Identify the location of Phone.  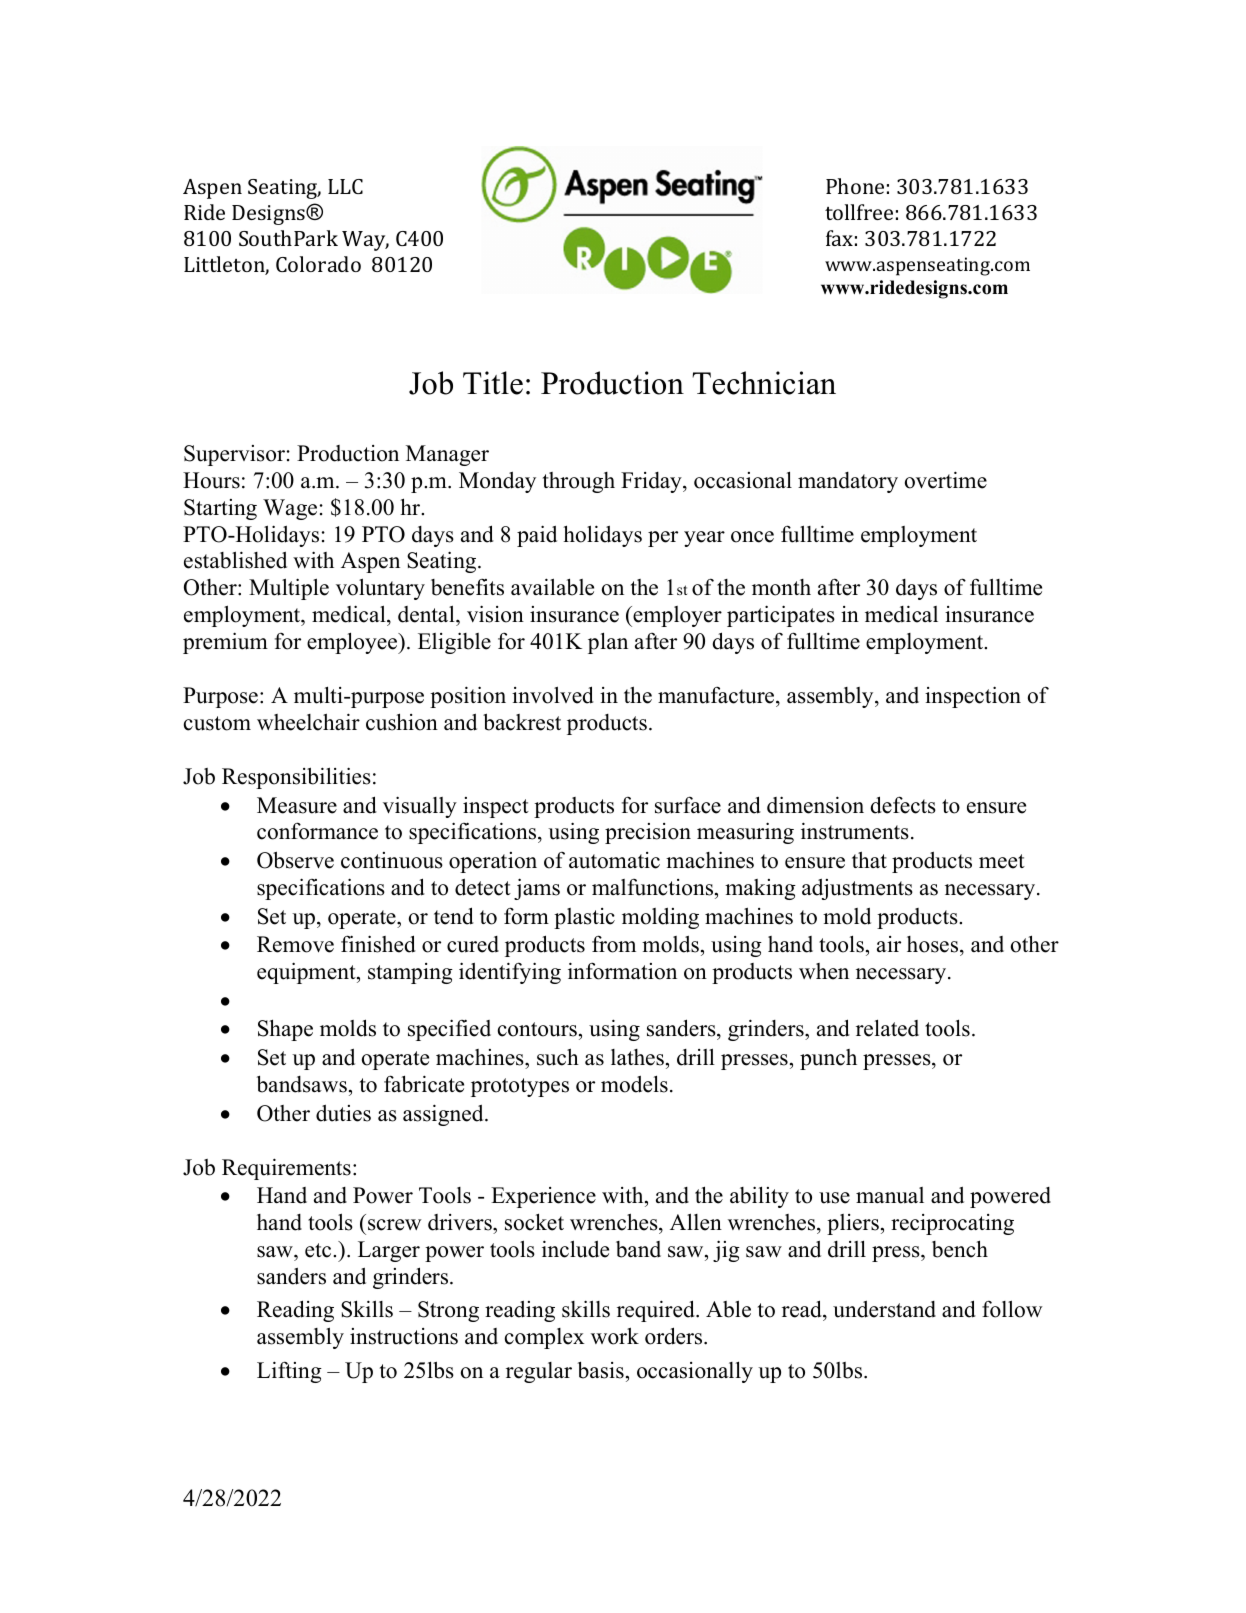
(855, 186).
